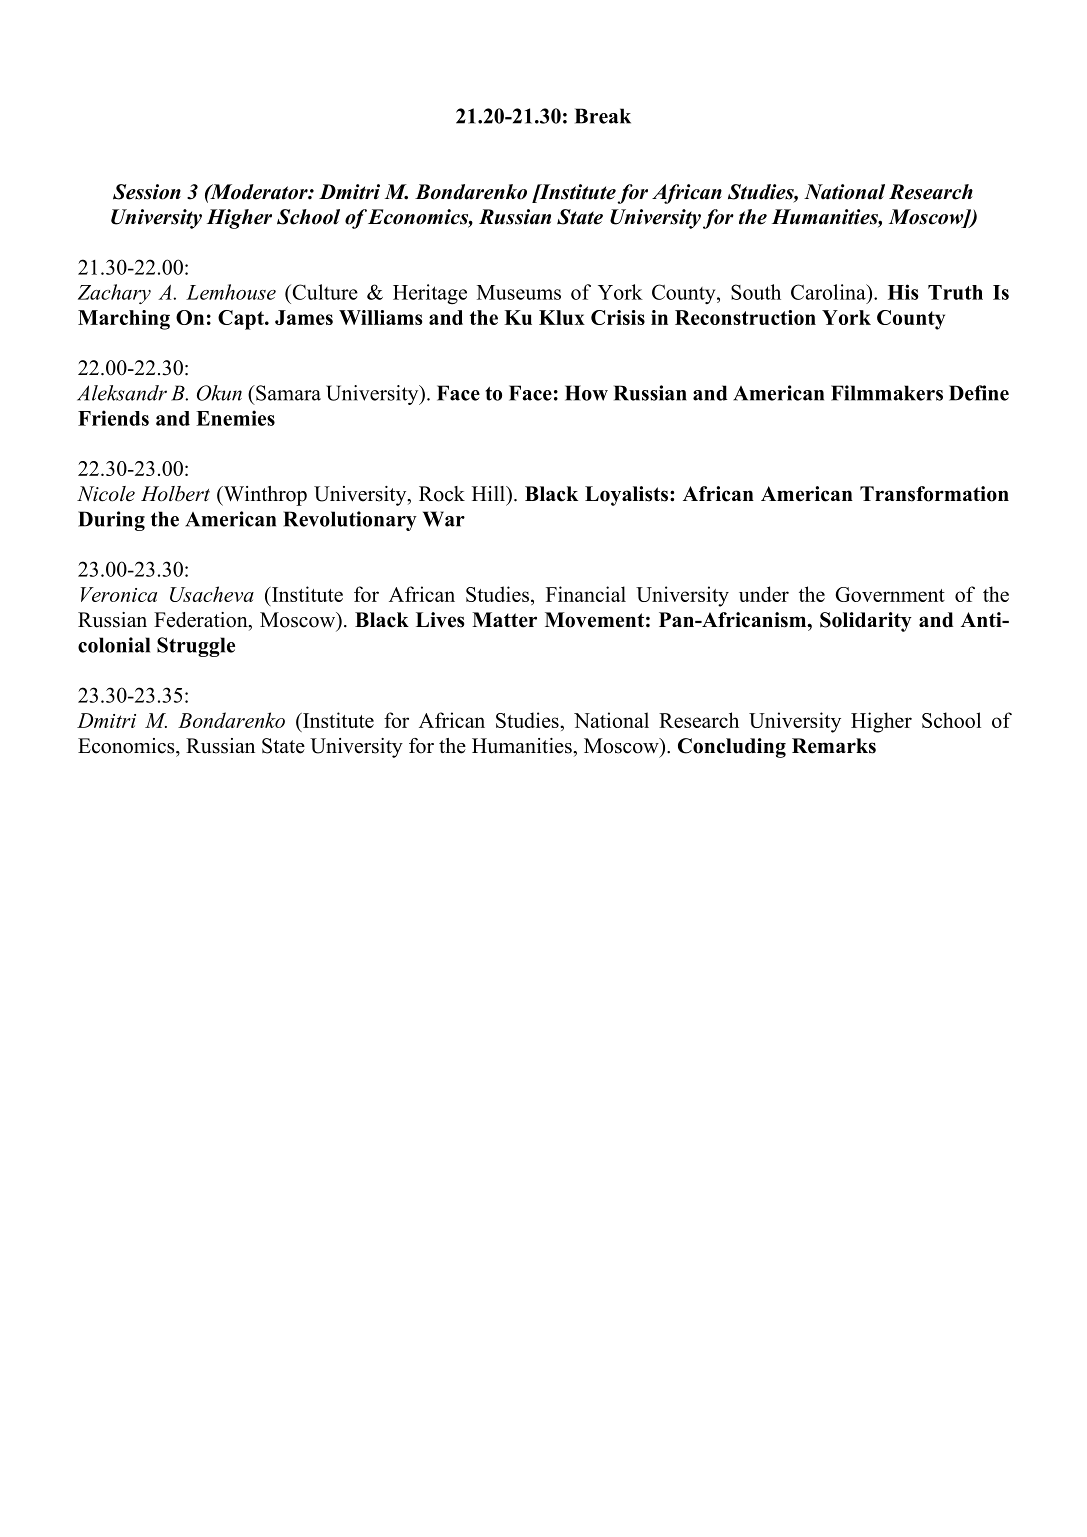  What do you see at coordinates (519, 292) in the page?
I see `Museums` at bounding box center [519, 292].
